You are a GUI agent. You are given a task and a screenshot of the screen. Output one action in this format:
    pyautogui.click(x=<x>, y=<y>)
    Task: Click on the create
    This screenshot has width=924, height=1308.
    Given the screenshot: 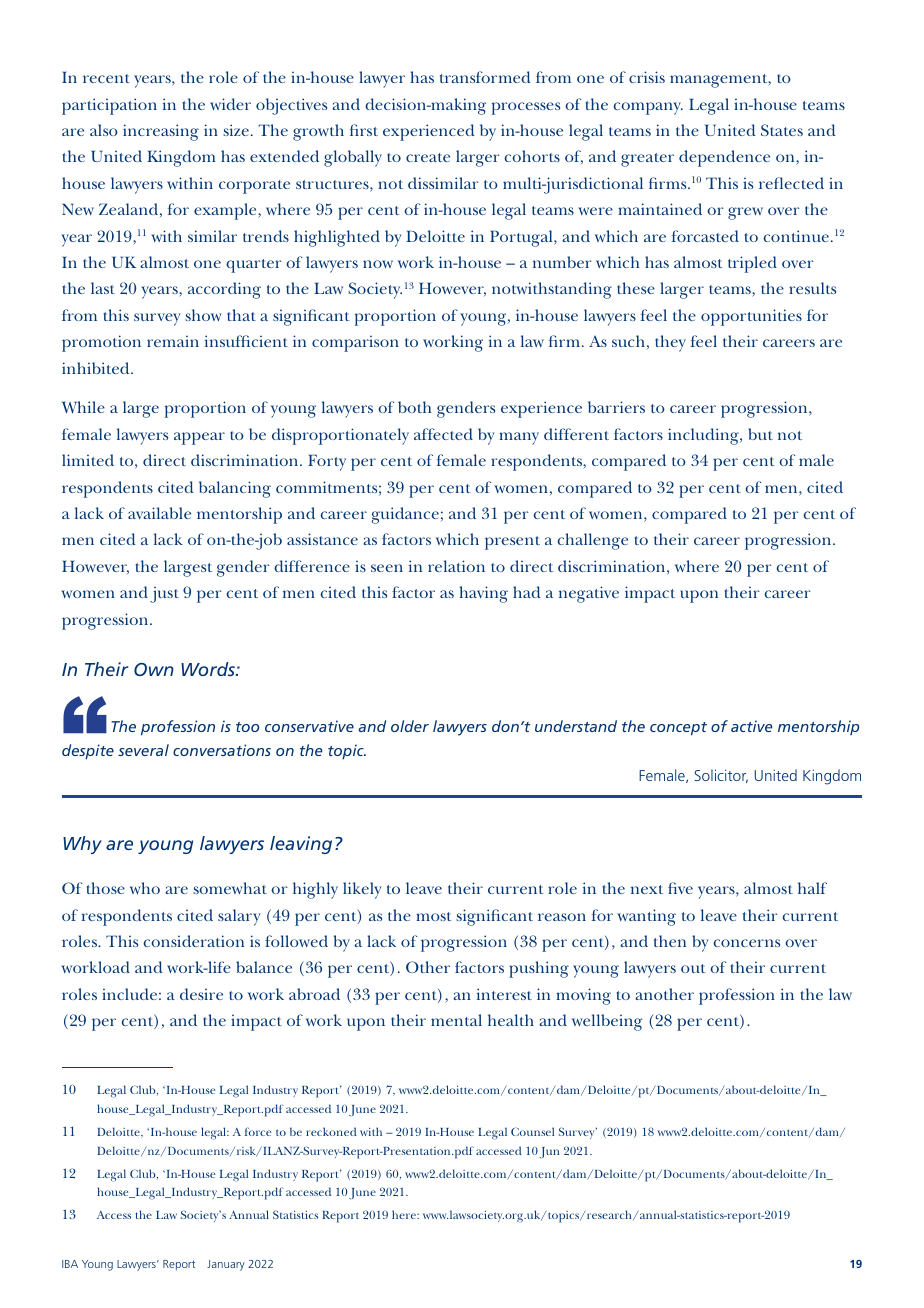 What is the action you would take?
    pyautogui.click(x=428, y=157)
